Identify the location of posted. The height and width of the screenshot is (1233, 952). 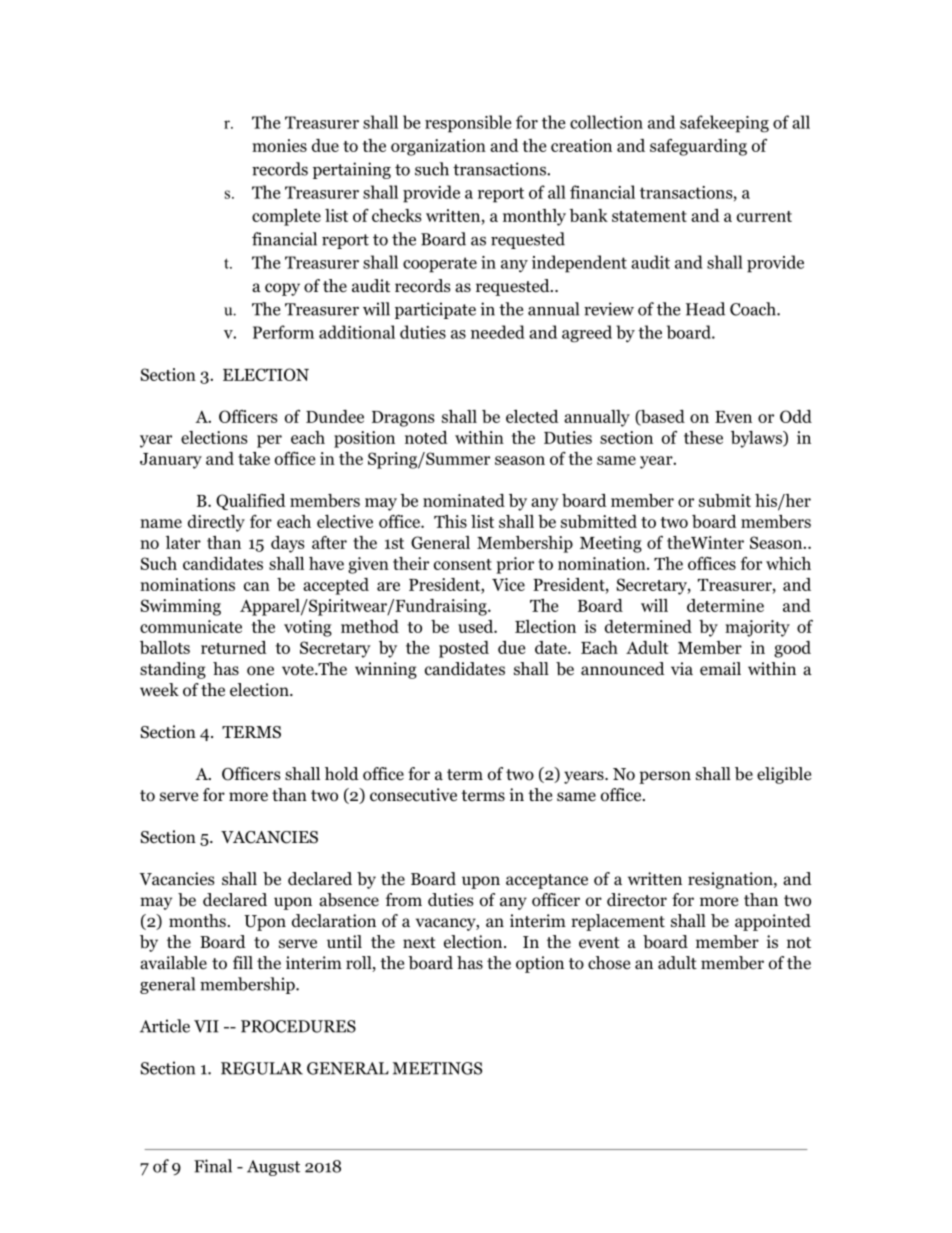
(464, 649).
